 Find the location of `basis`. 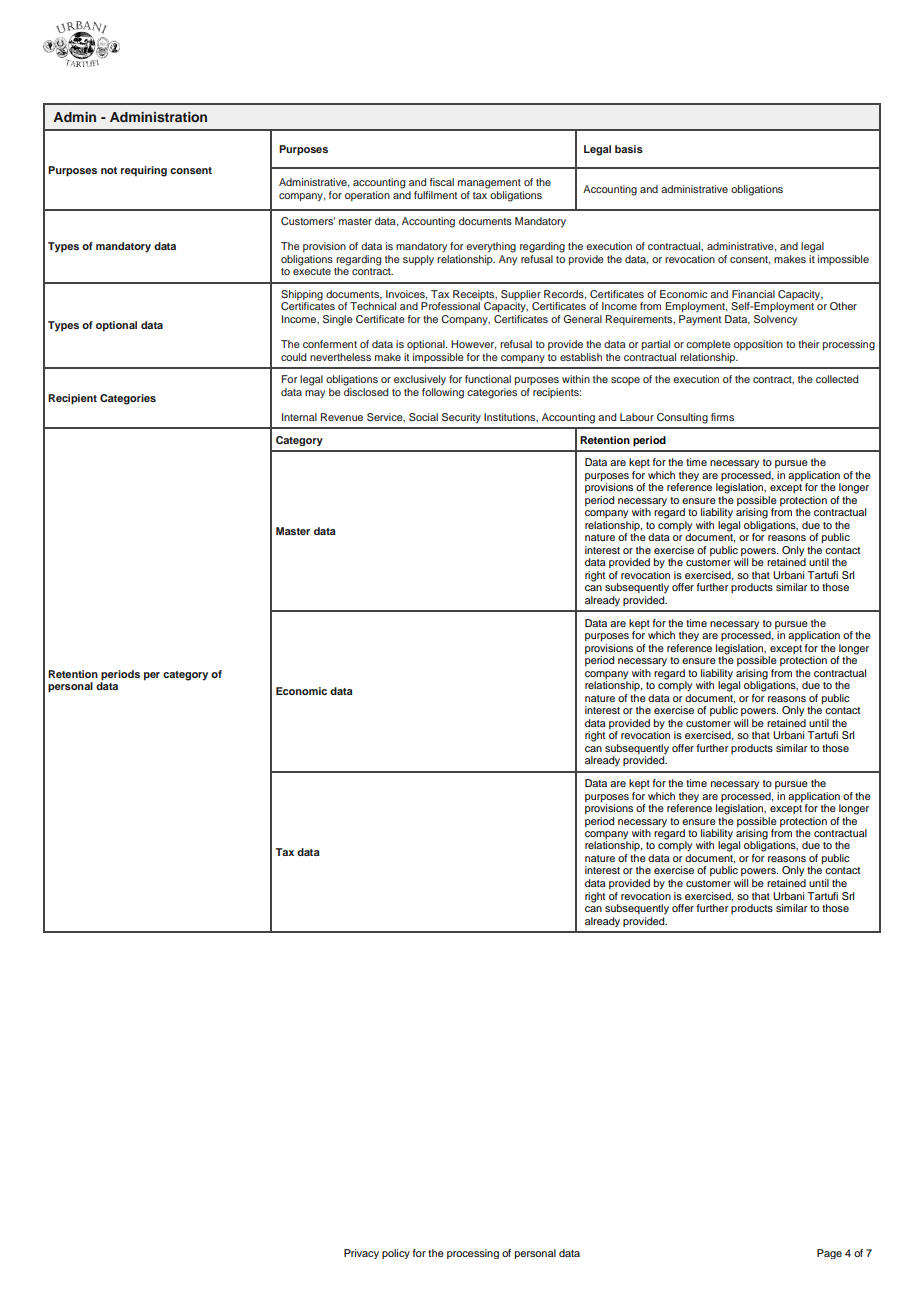

basis is located at coordinates (629, 149).
